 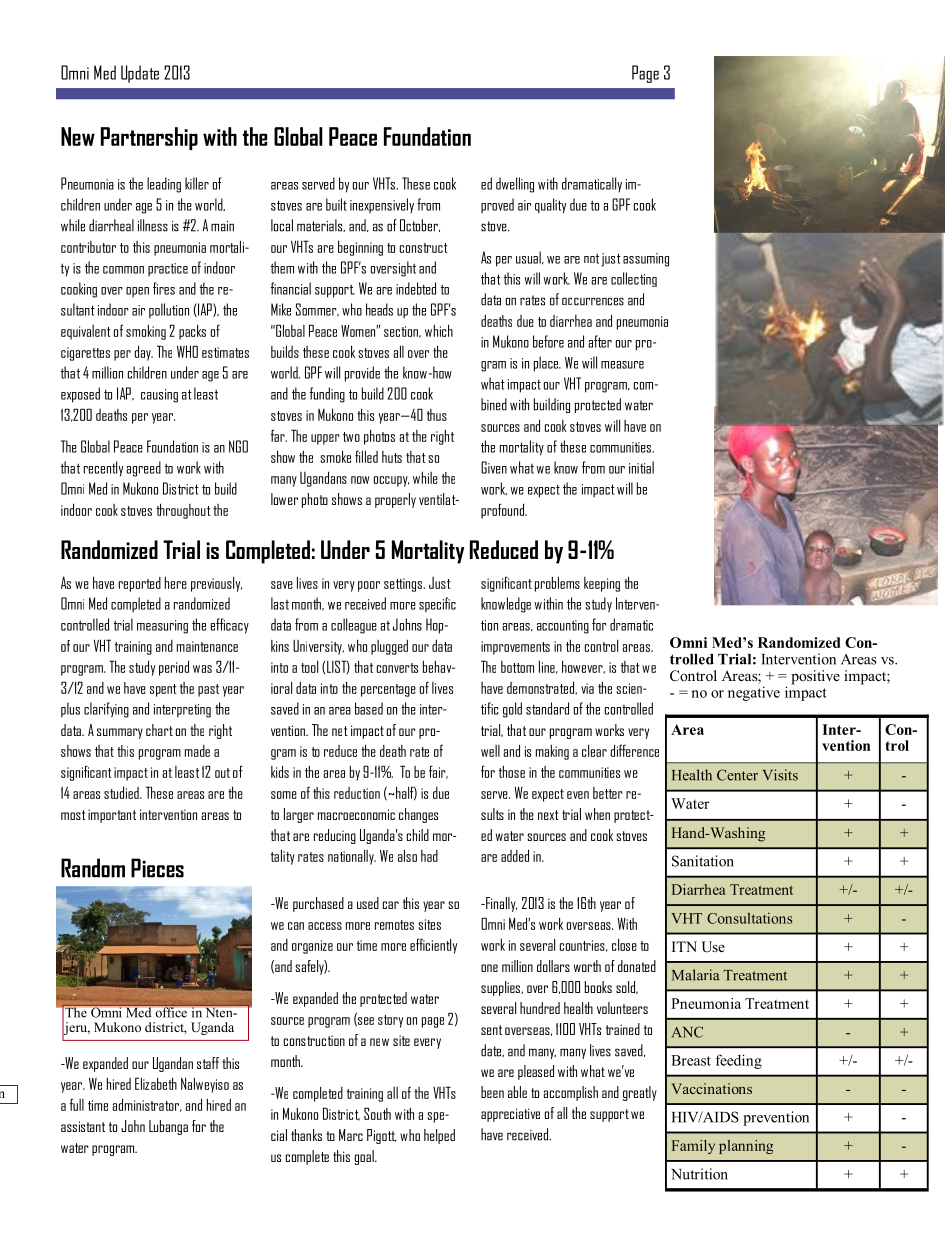 What do you see at coordinates (382, 206) in the screenshot?
I see `inexpensively` at bounding box center [382, 206].
